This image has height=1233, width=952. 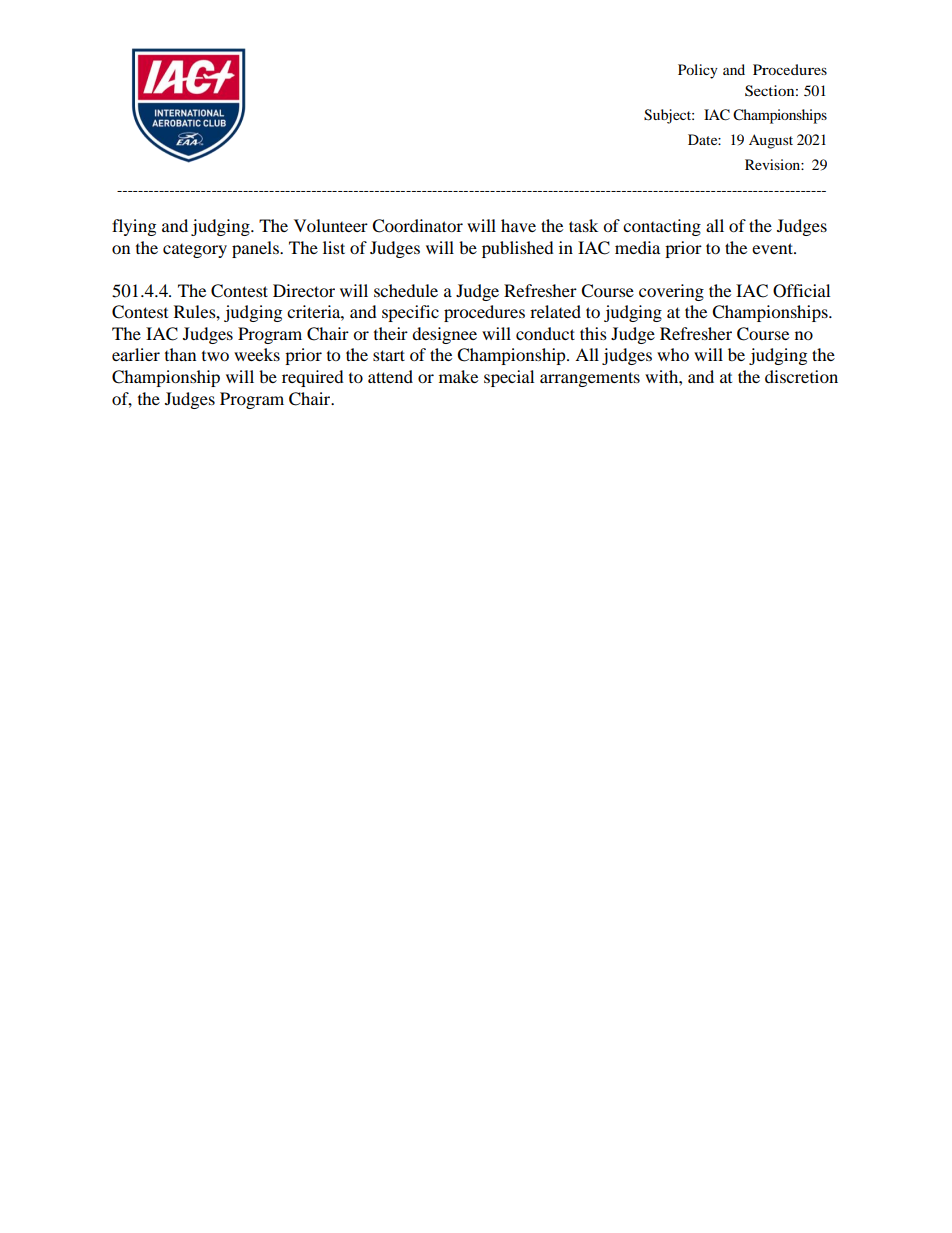 What do you see at coordinates (406, 290) in the image?
I see `schedule` at bounding box center [406, 290].
